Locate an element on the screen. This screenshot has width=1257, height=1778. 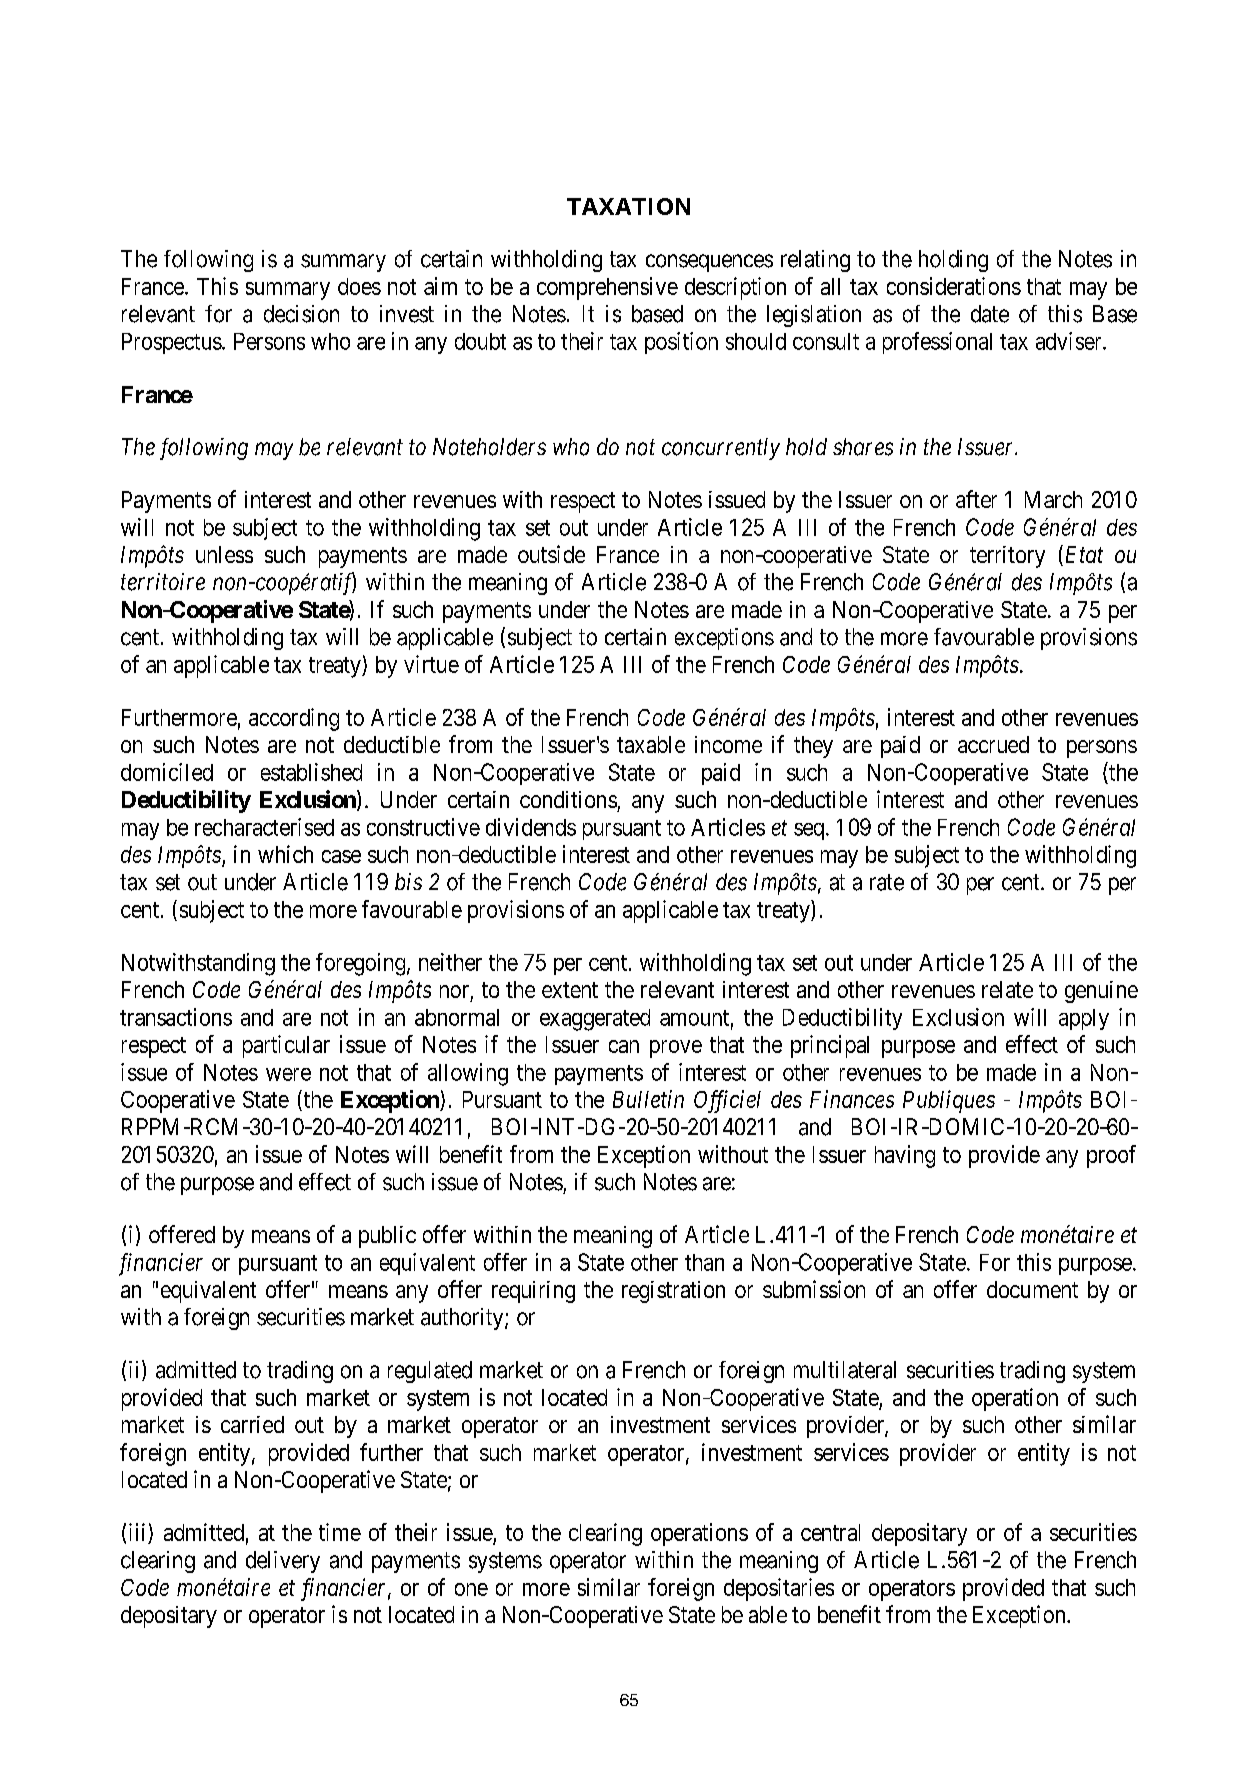
considerations is located at coordinates (954, 286).
